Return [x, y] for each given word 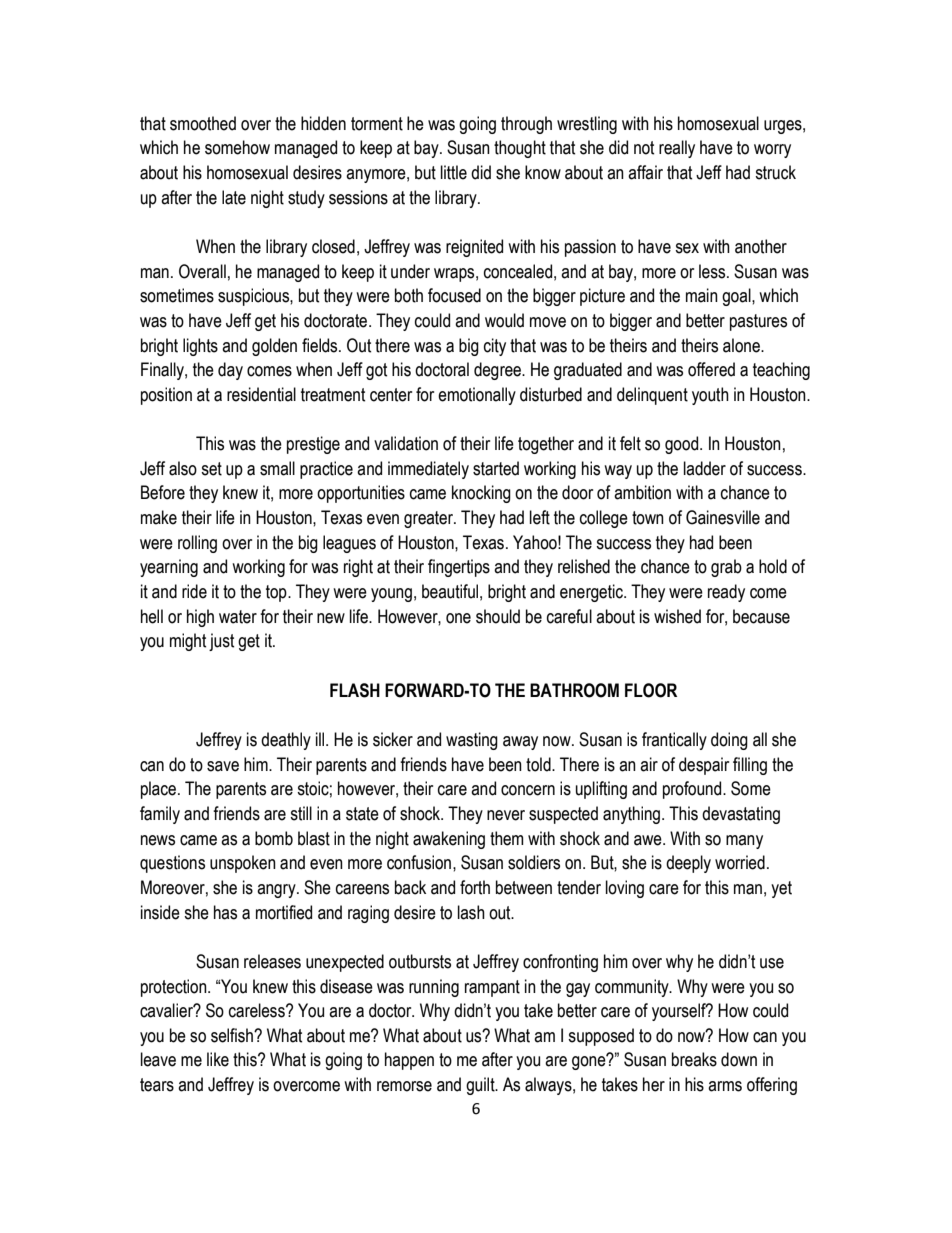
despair [704, 766]
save [223, 766]
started [496, 468]
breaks [694, 1059]
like [218, 1059]
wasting [472, 741]
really [677, 149]
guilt [481, 1086]
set [211, 469]
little [454, 172]
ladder [705, 468]
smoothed [203, 123]
